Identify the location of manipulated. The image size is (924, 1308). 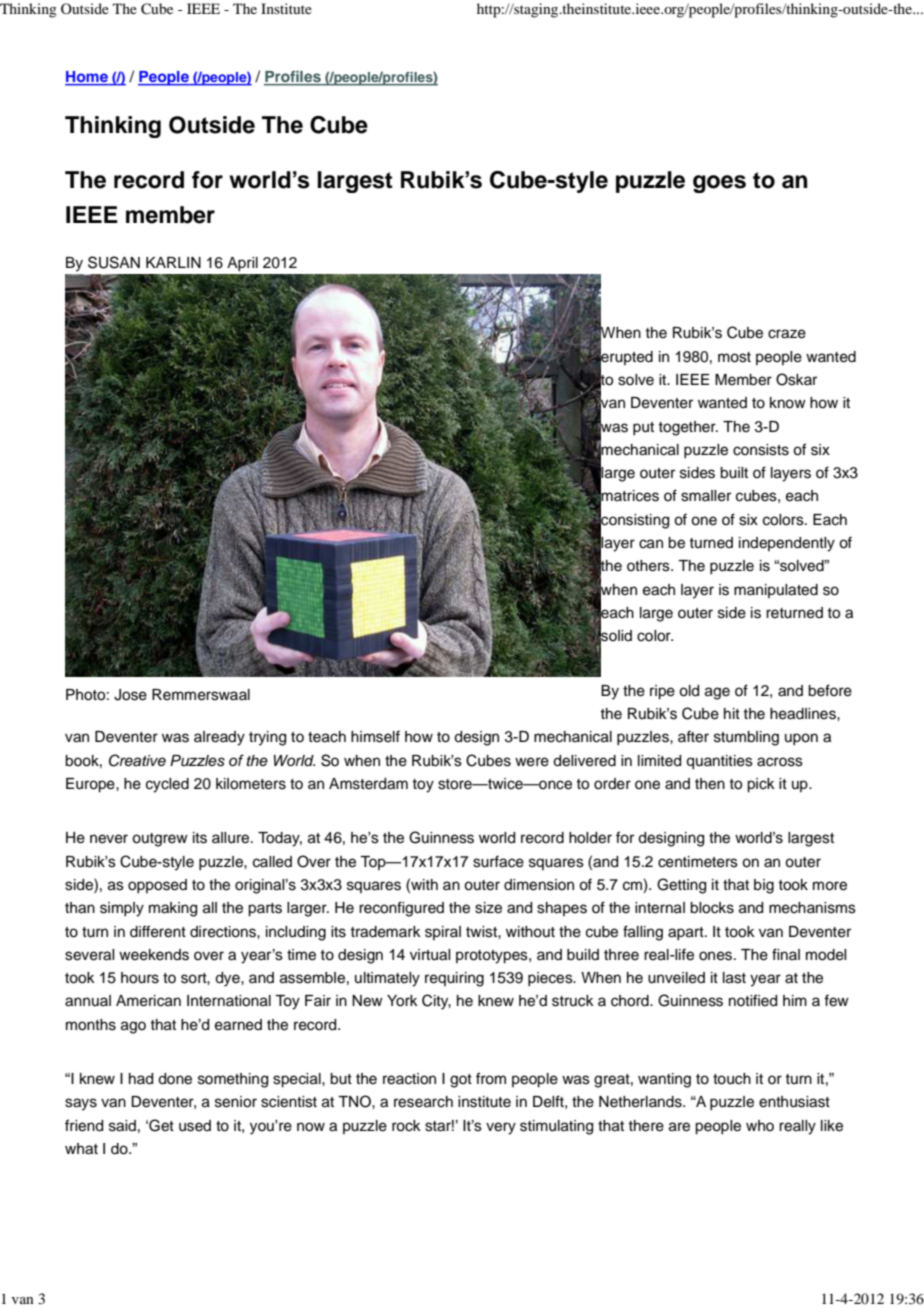
(776, 591).
